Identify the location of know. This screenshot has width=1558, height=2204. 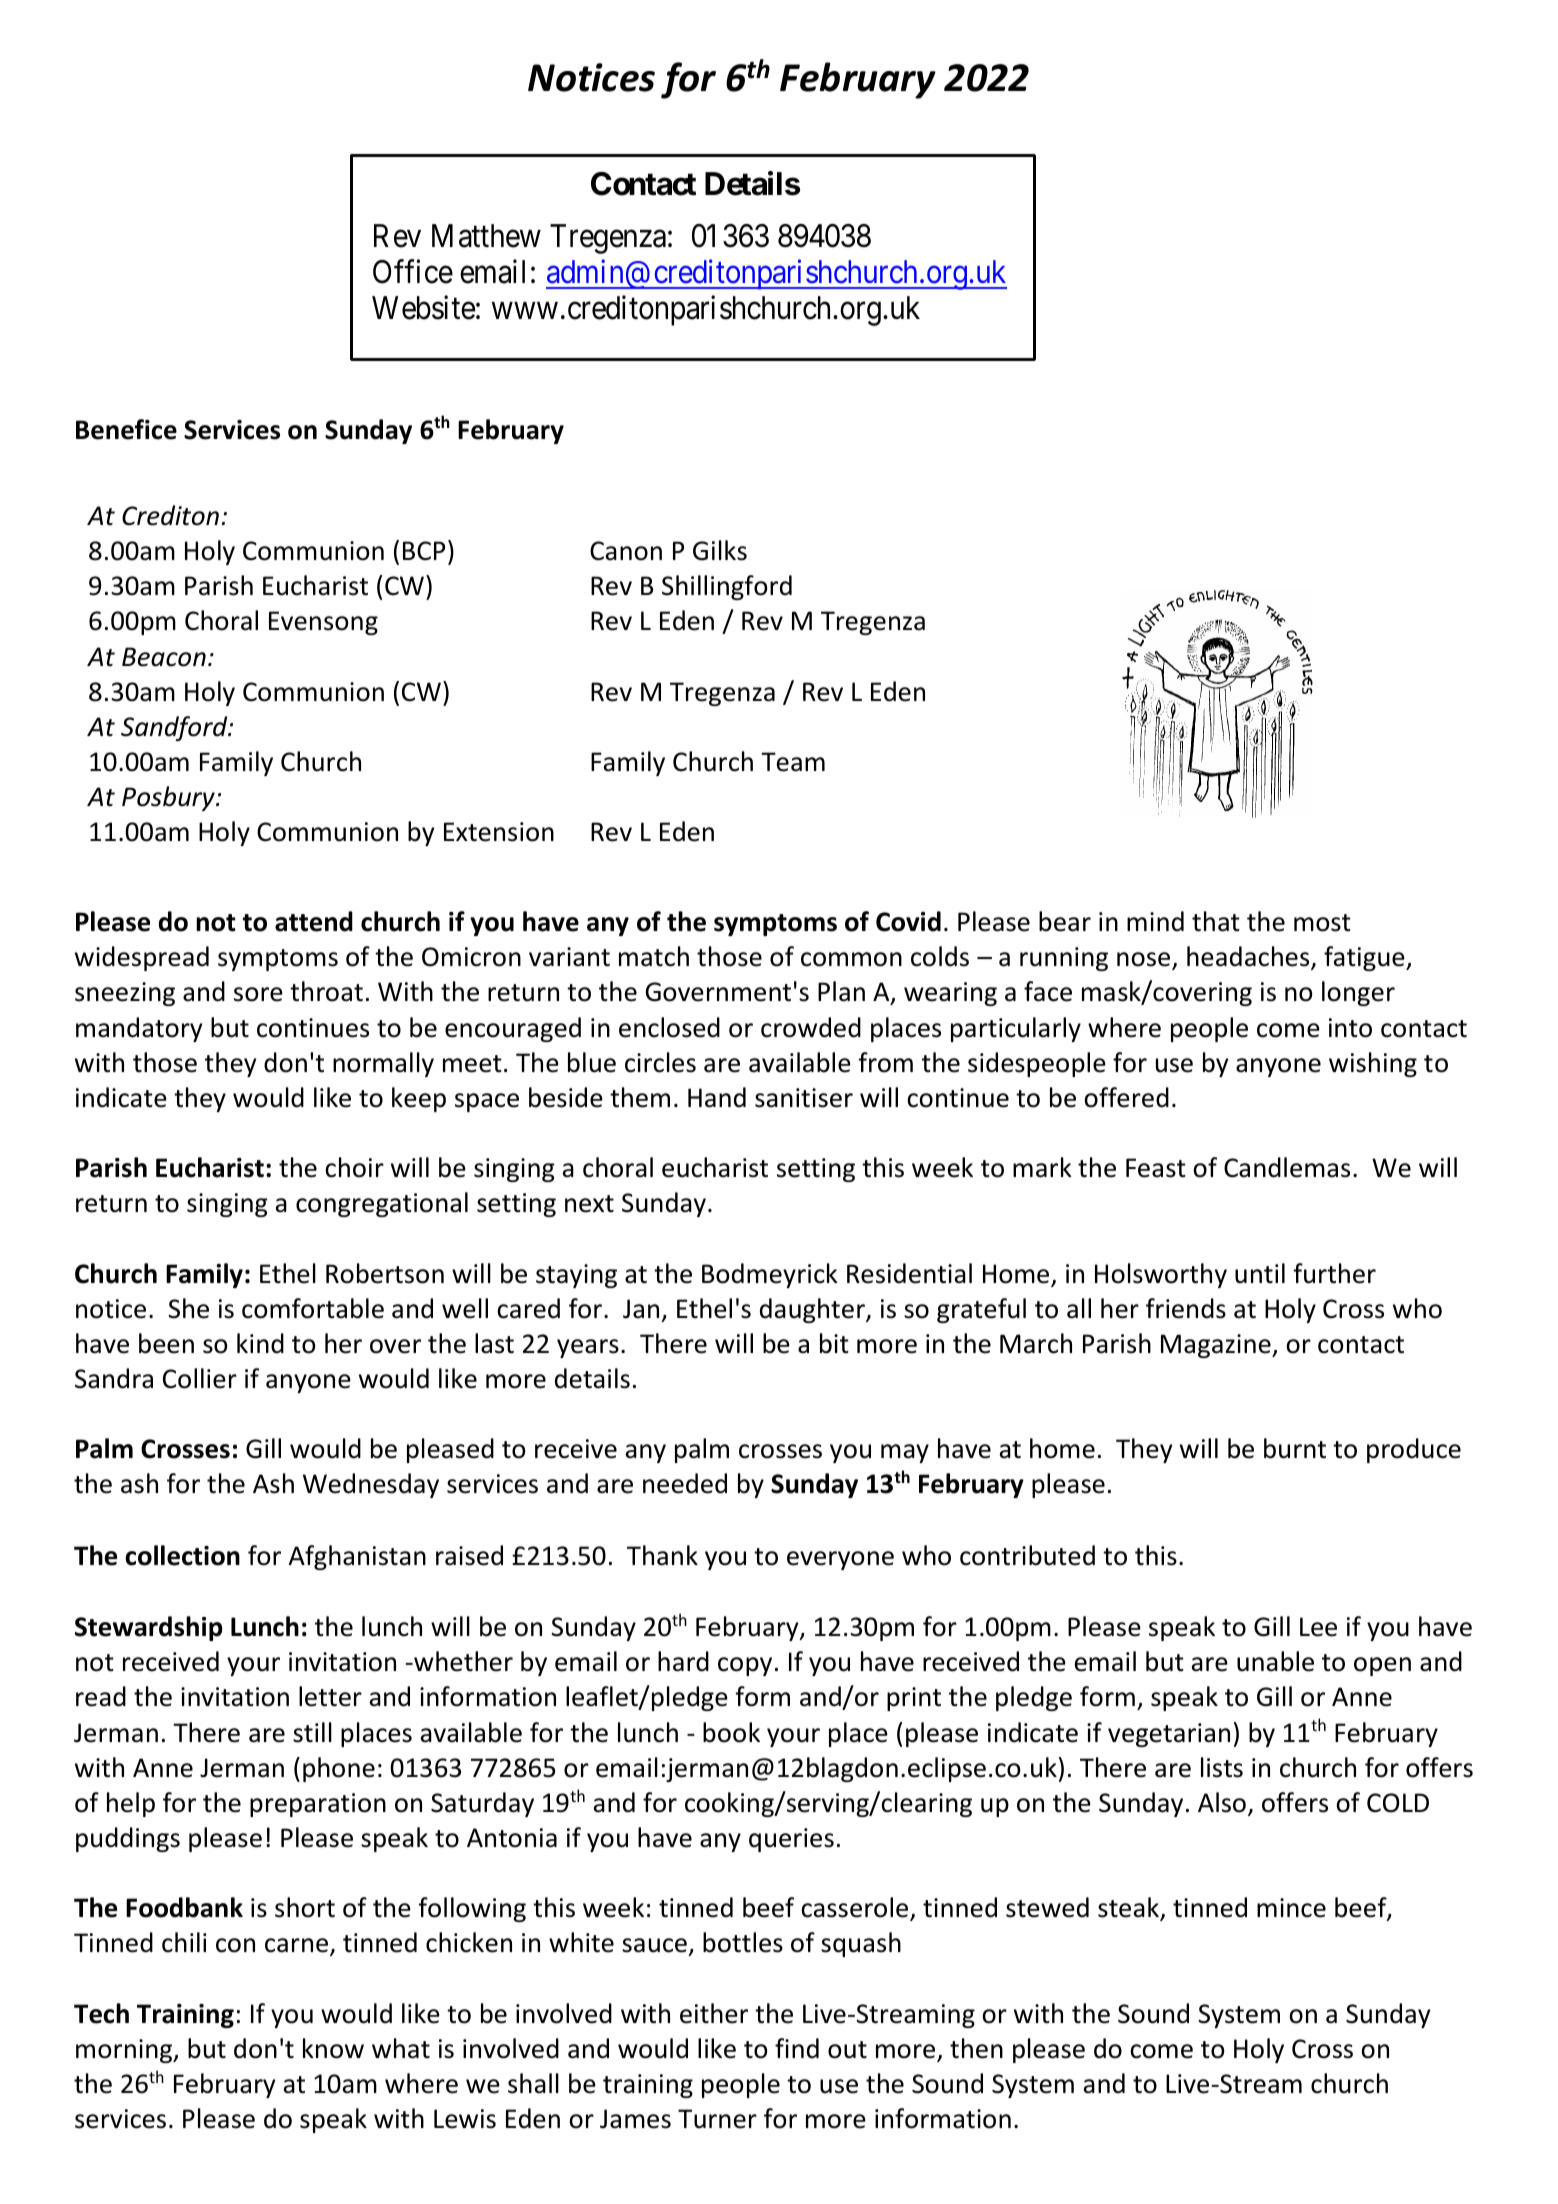
(333, 2048).
